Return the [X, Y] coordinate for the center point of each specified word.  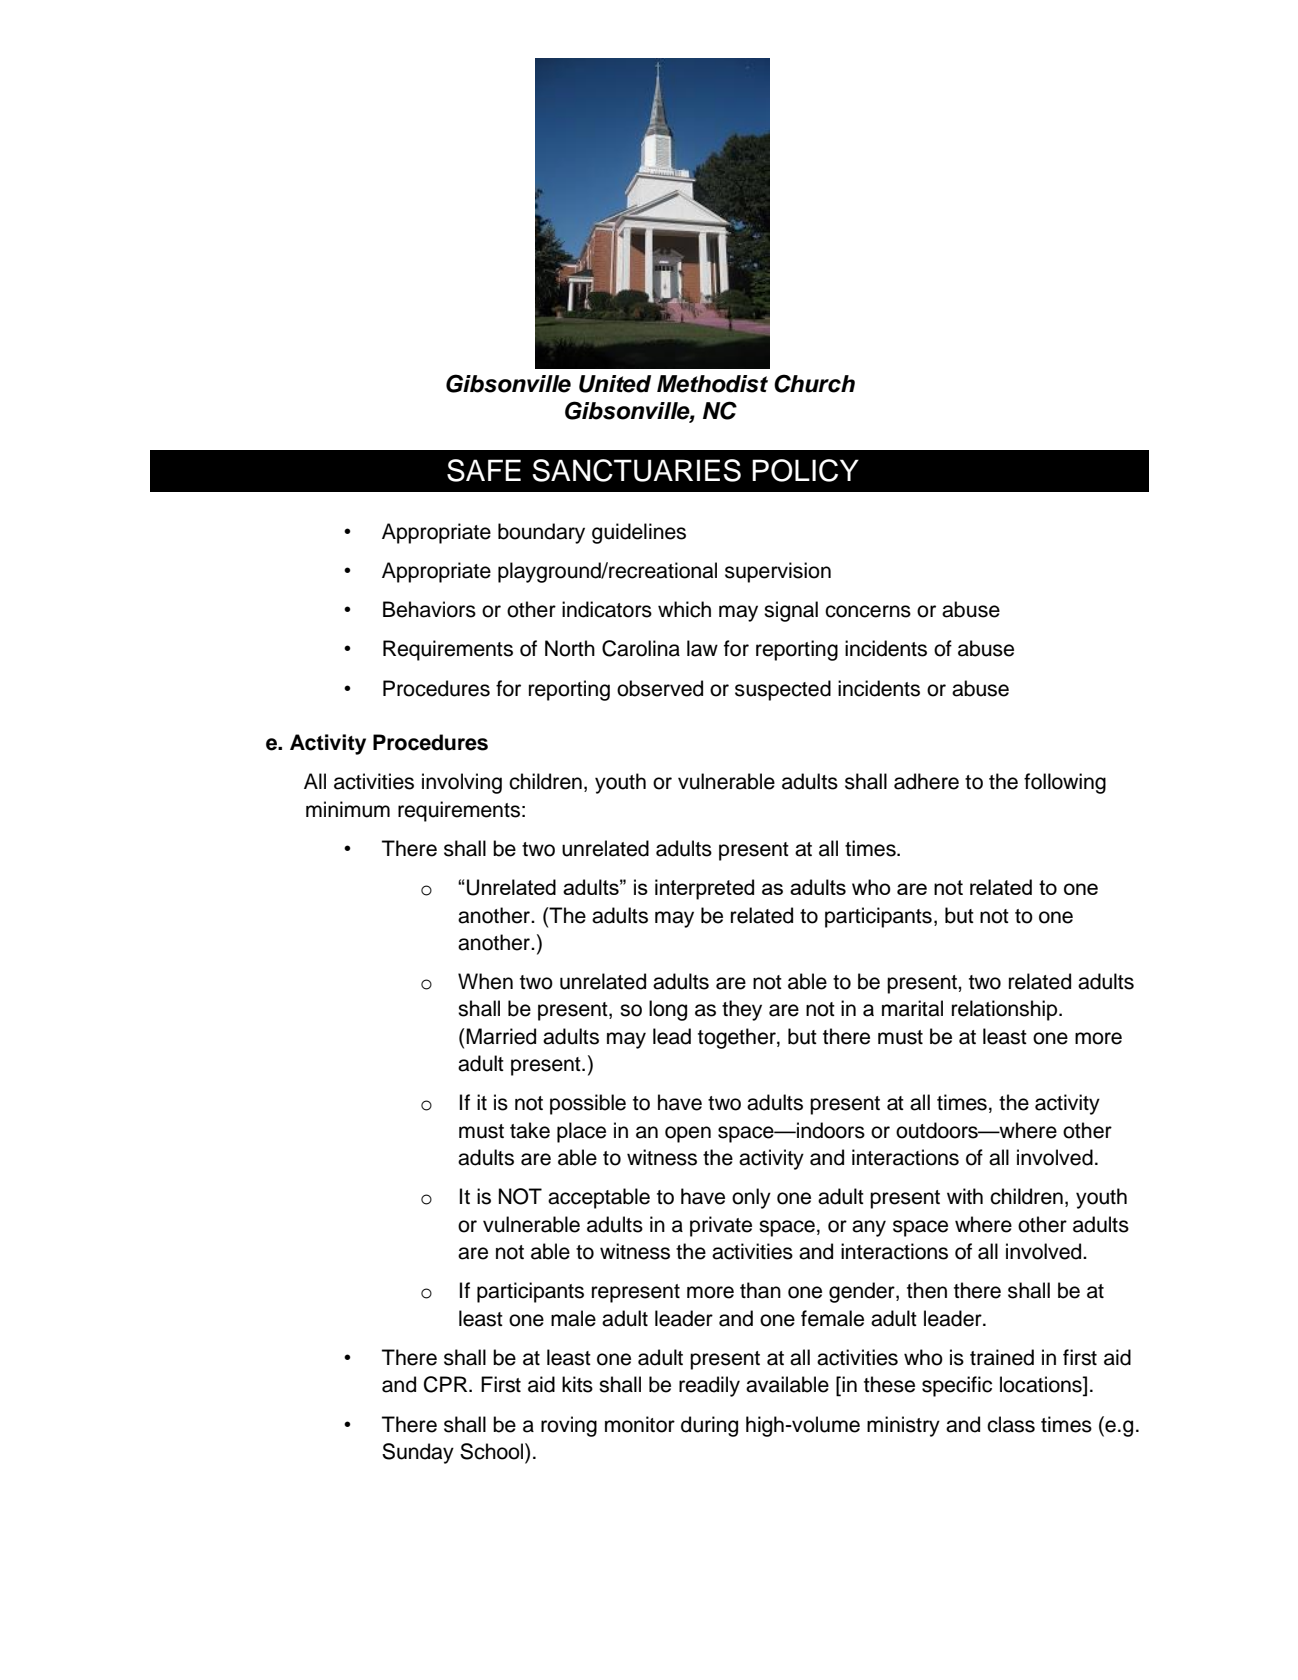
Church [814, 383]
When [485, 981]
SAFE [484, 470]
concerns [868, 611]
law [702, 648]
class [1011, 1424]
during [709, 1426]
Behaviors [429, 609]
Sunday [418, 1453]
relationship [1006, 1010]
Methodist [712, 384]
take [530, 1130]
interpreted [704, 889]
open [688, 1134]
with [965, 1196]
